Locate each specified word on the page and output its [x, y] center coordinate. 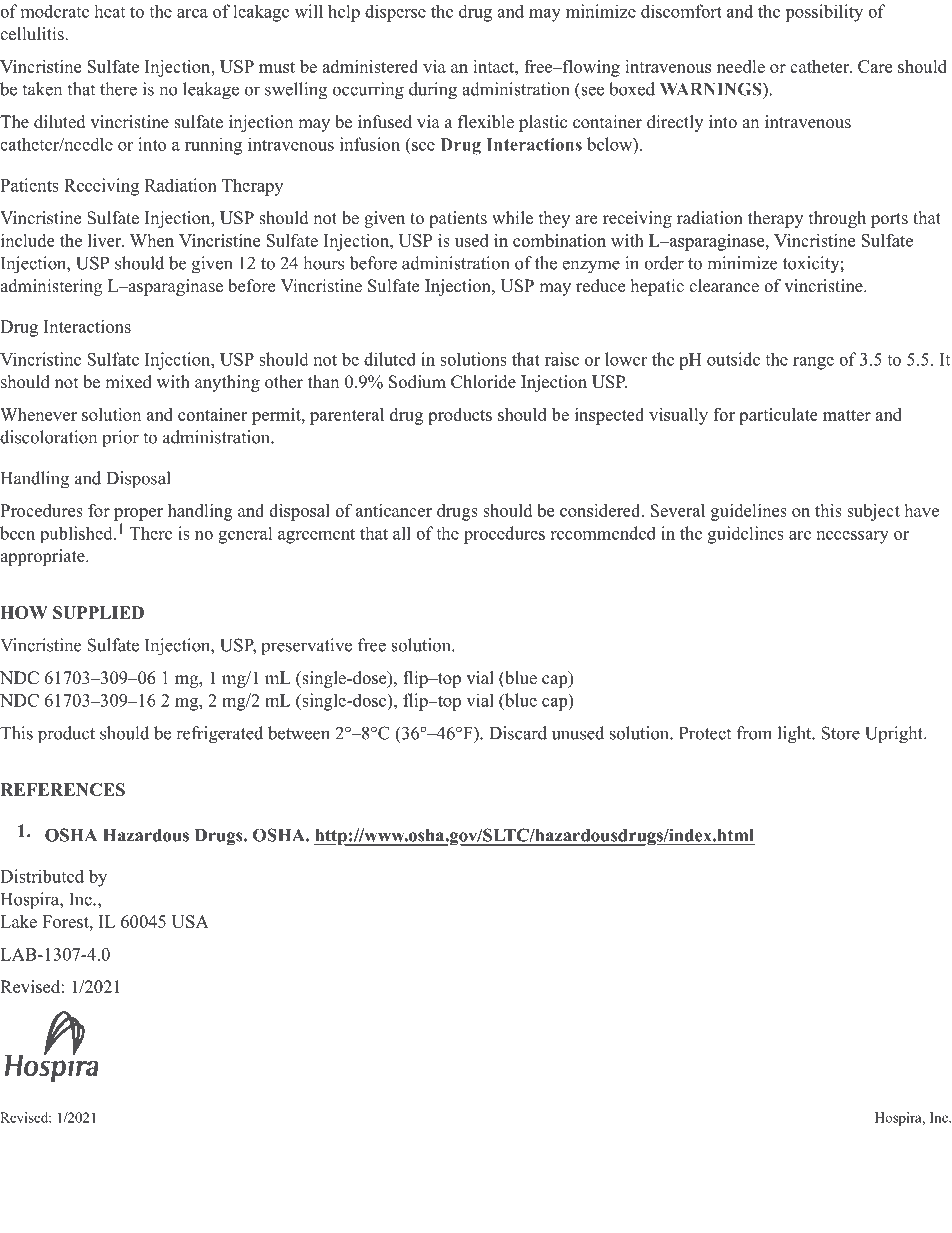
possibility [824, 13]
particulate [778, 416]
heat [109, 11]
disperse [395, 13]
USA [190, 921]
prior [120, 439]
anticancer [394, 510]
